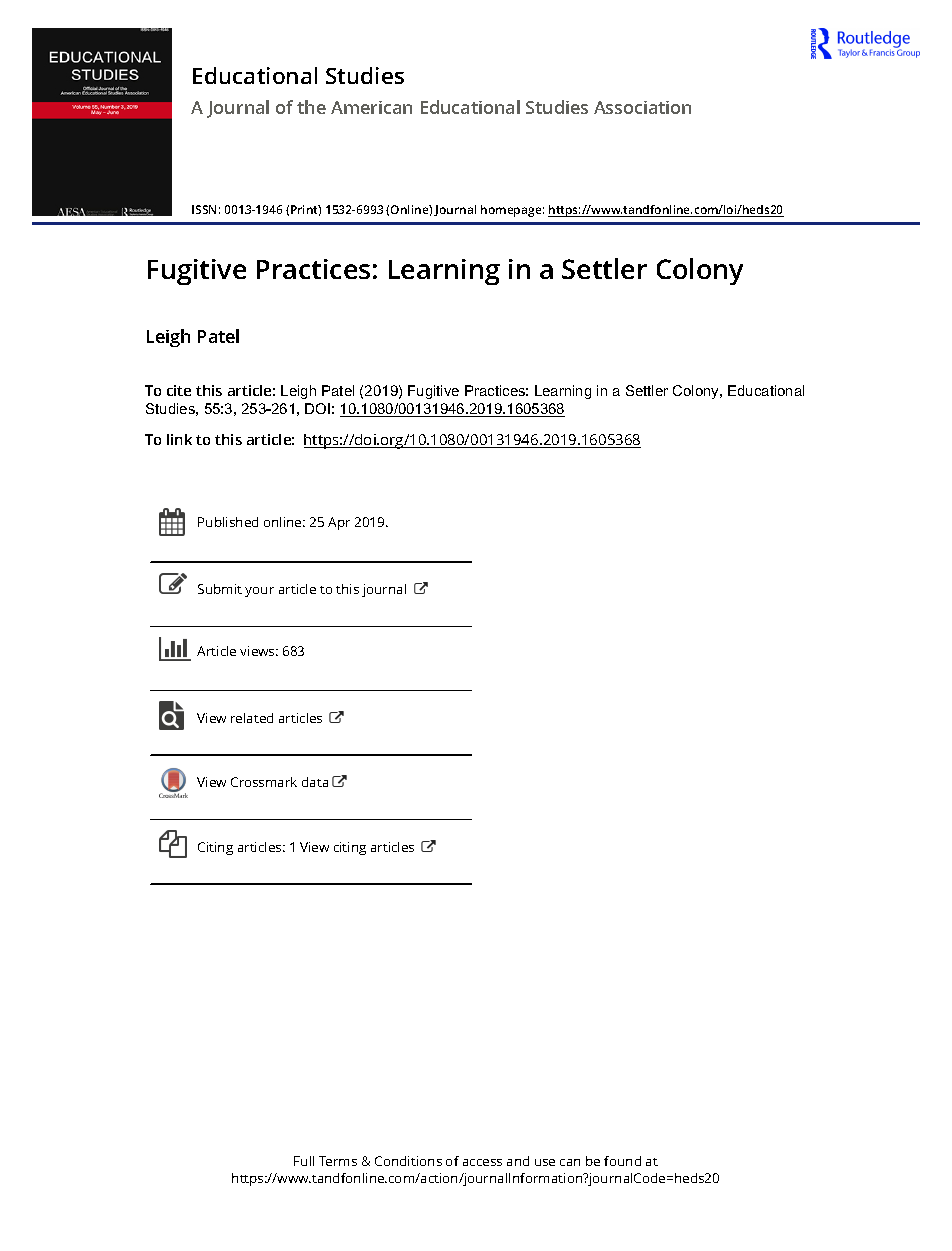 The image size is (952, 1251). Describe the element at coordinates (339, 523) in the screenshot. I see `Apr` at that location.
